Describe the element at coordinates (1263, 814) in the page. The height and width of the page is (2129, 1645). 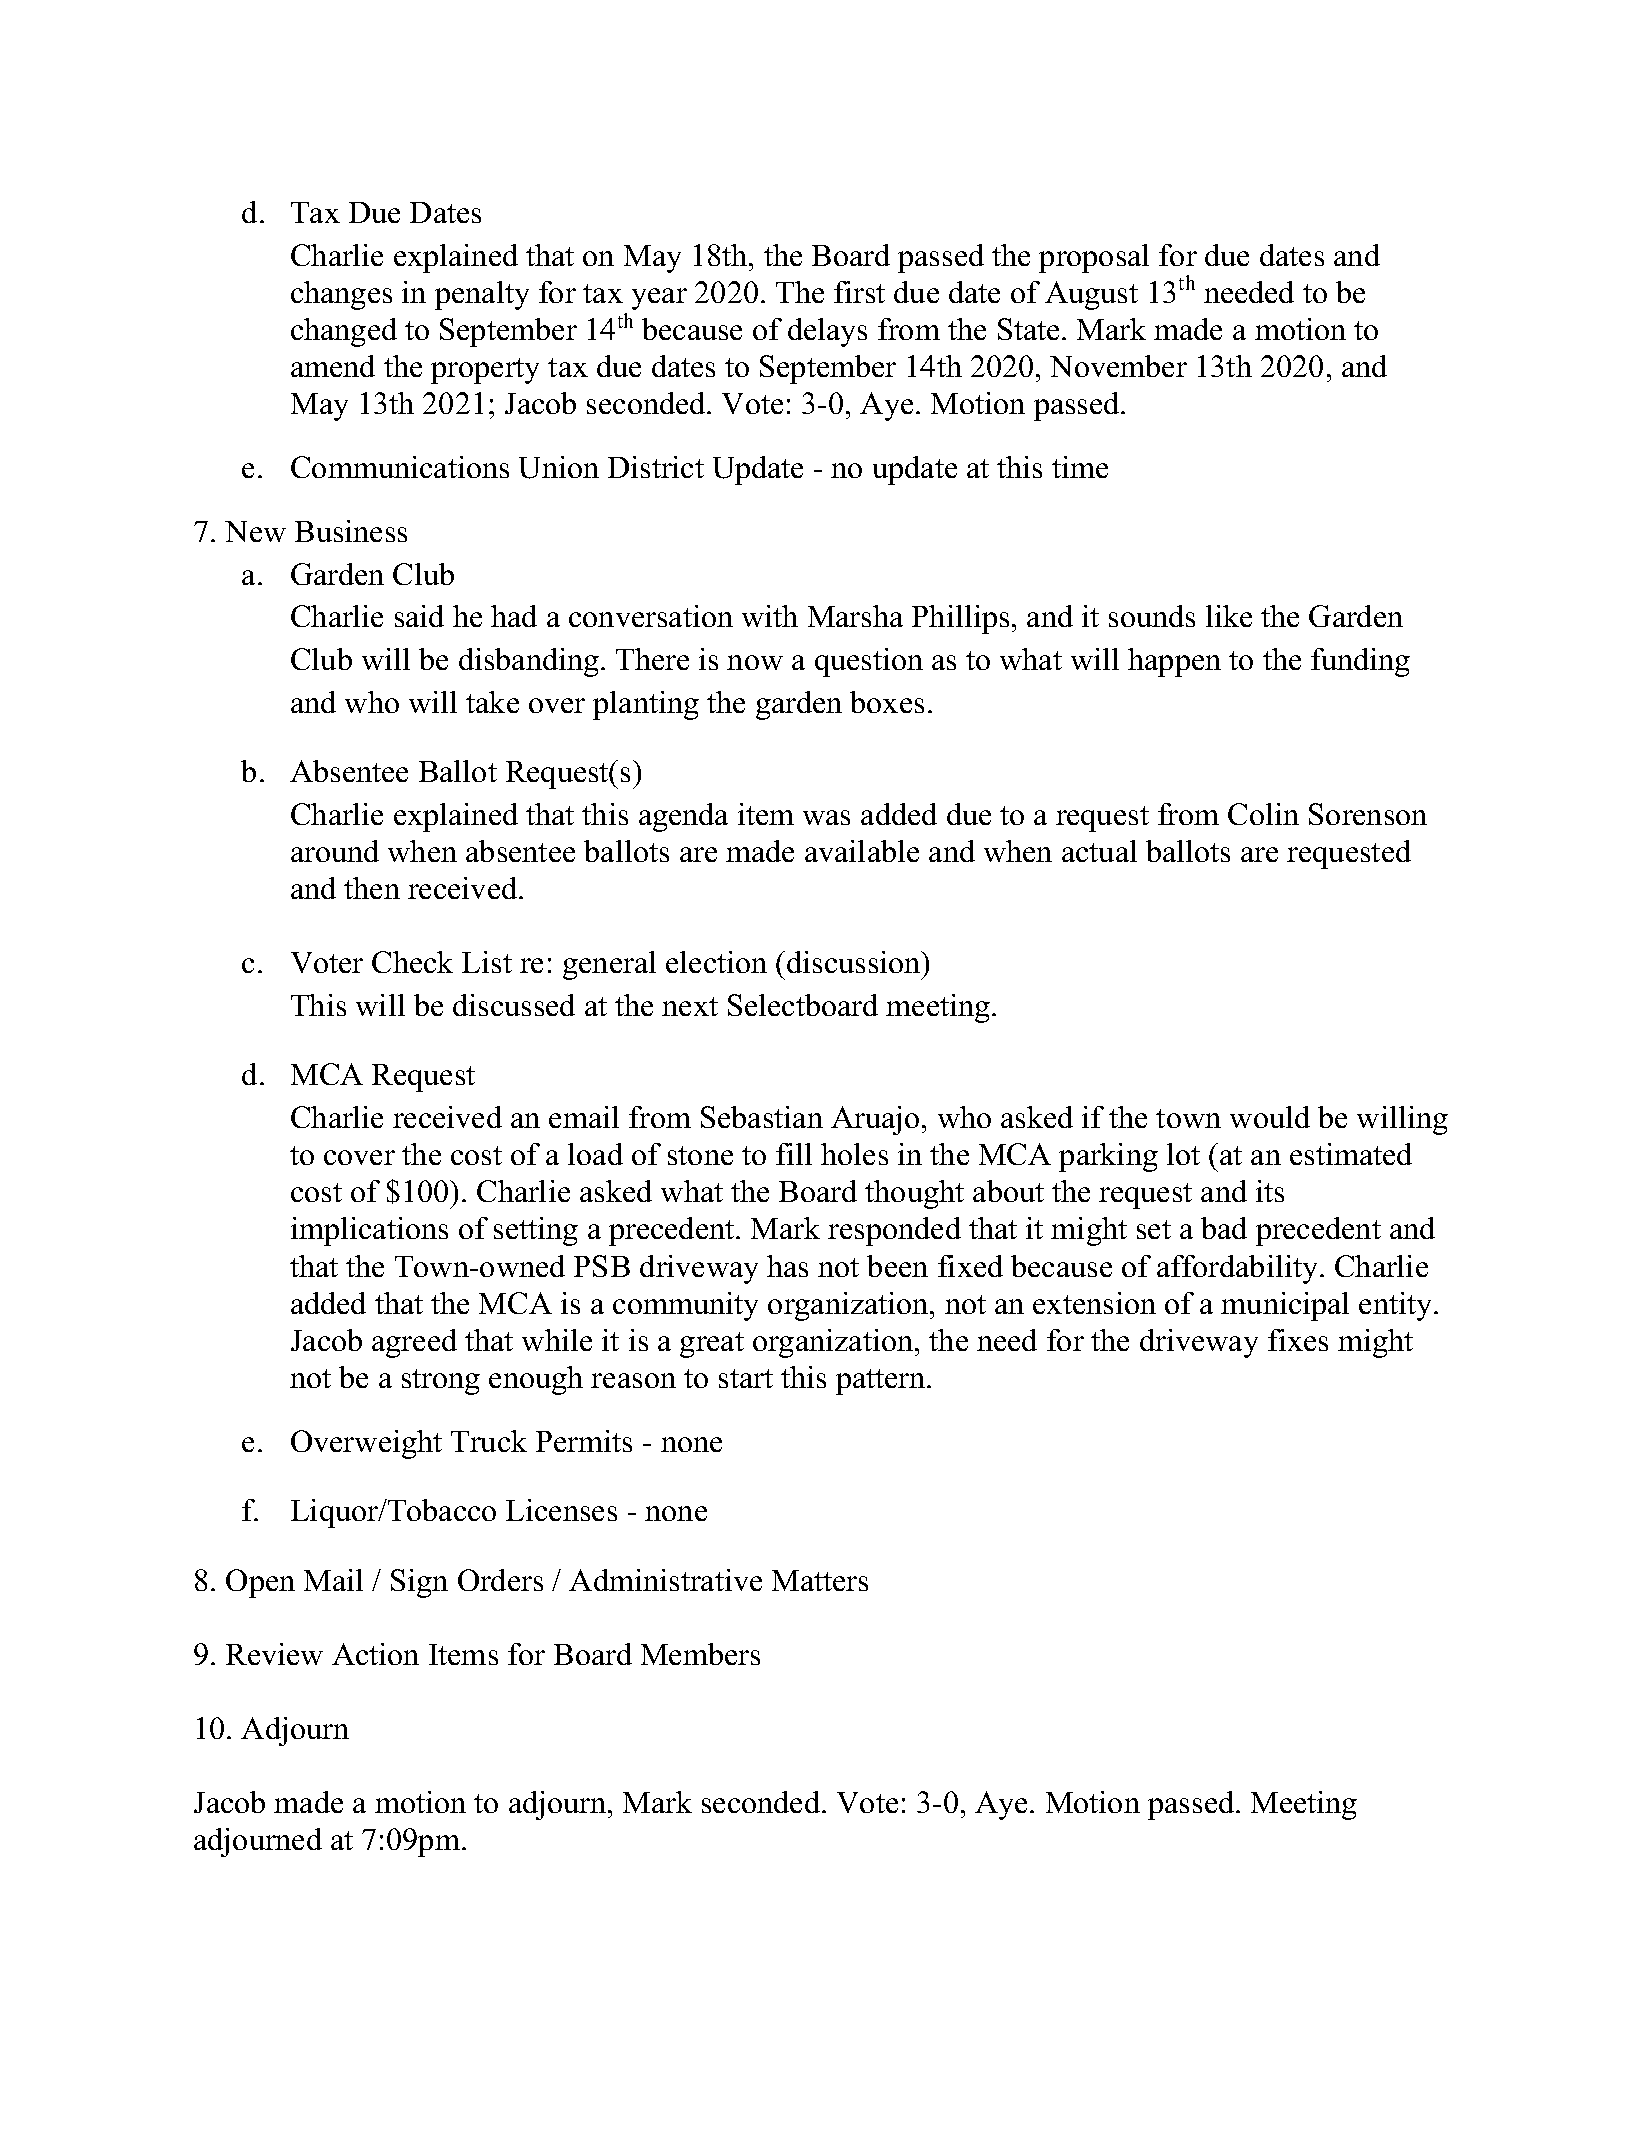
I see `Colin` at that location.
